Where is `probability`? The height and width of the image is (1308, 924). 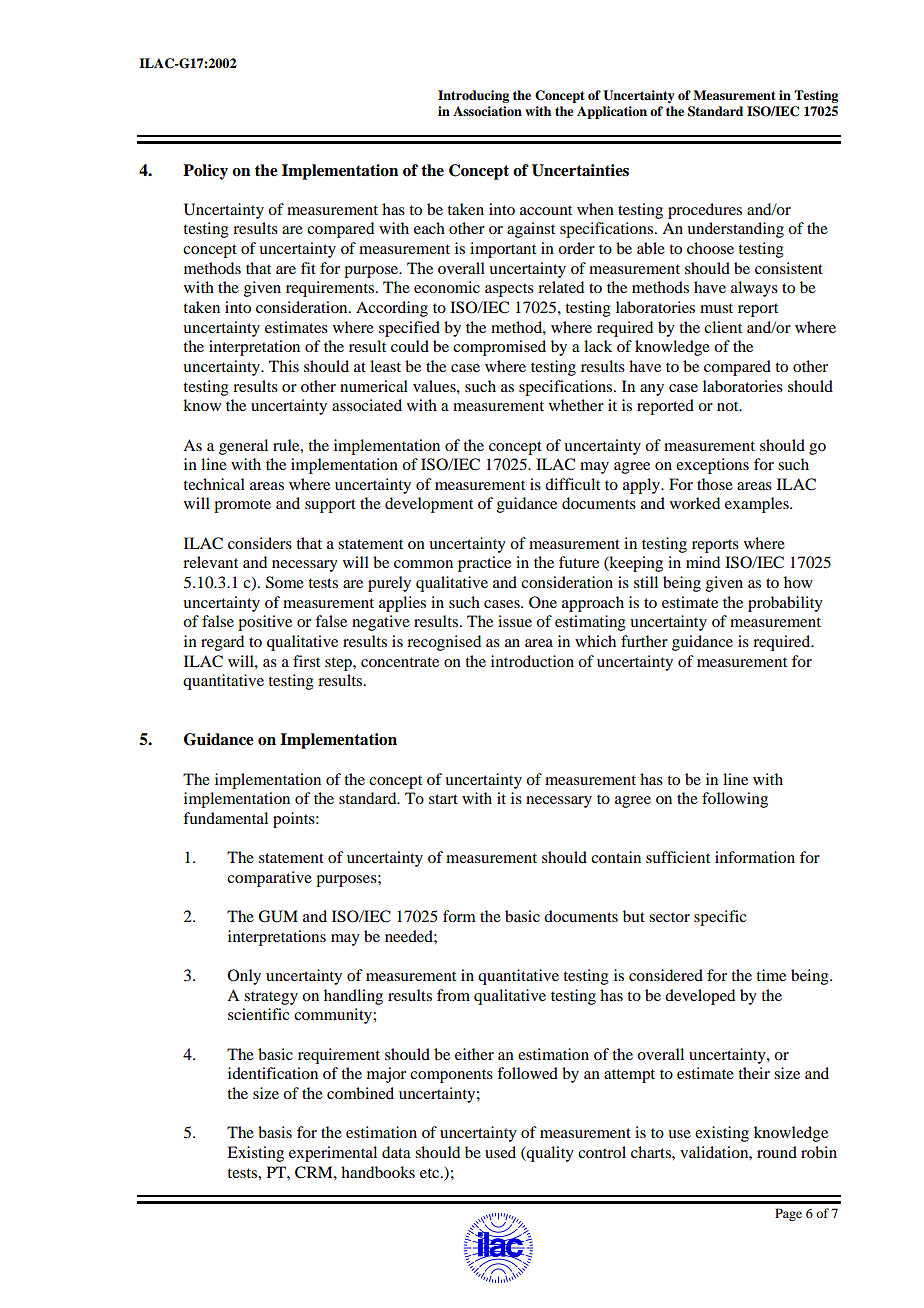
probability is located at coordinates (785, 604).
